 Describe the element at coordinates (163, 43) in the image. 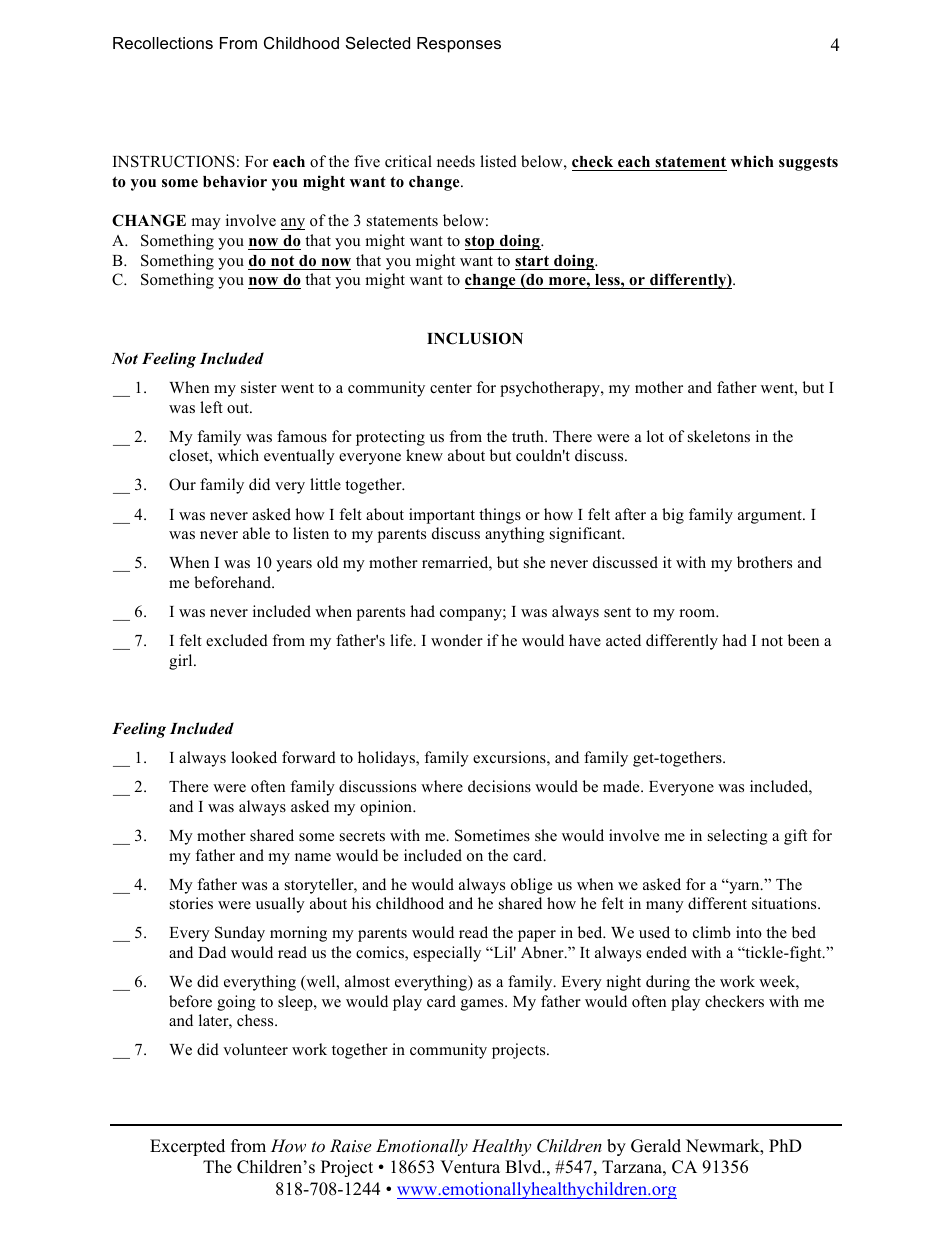

I see `Recollections` at that location.
